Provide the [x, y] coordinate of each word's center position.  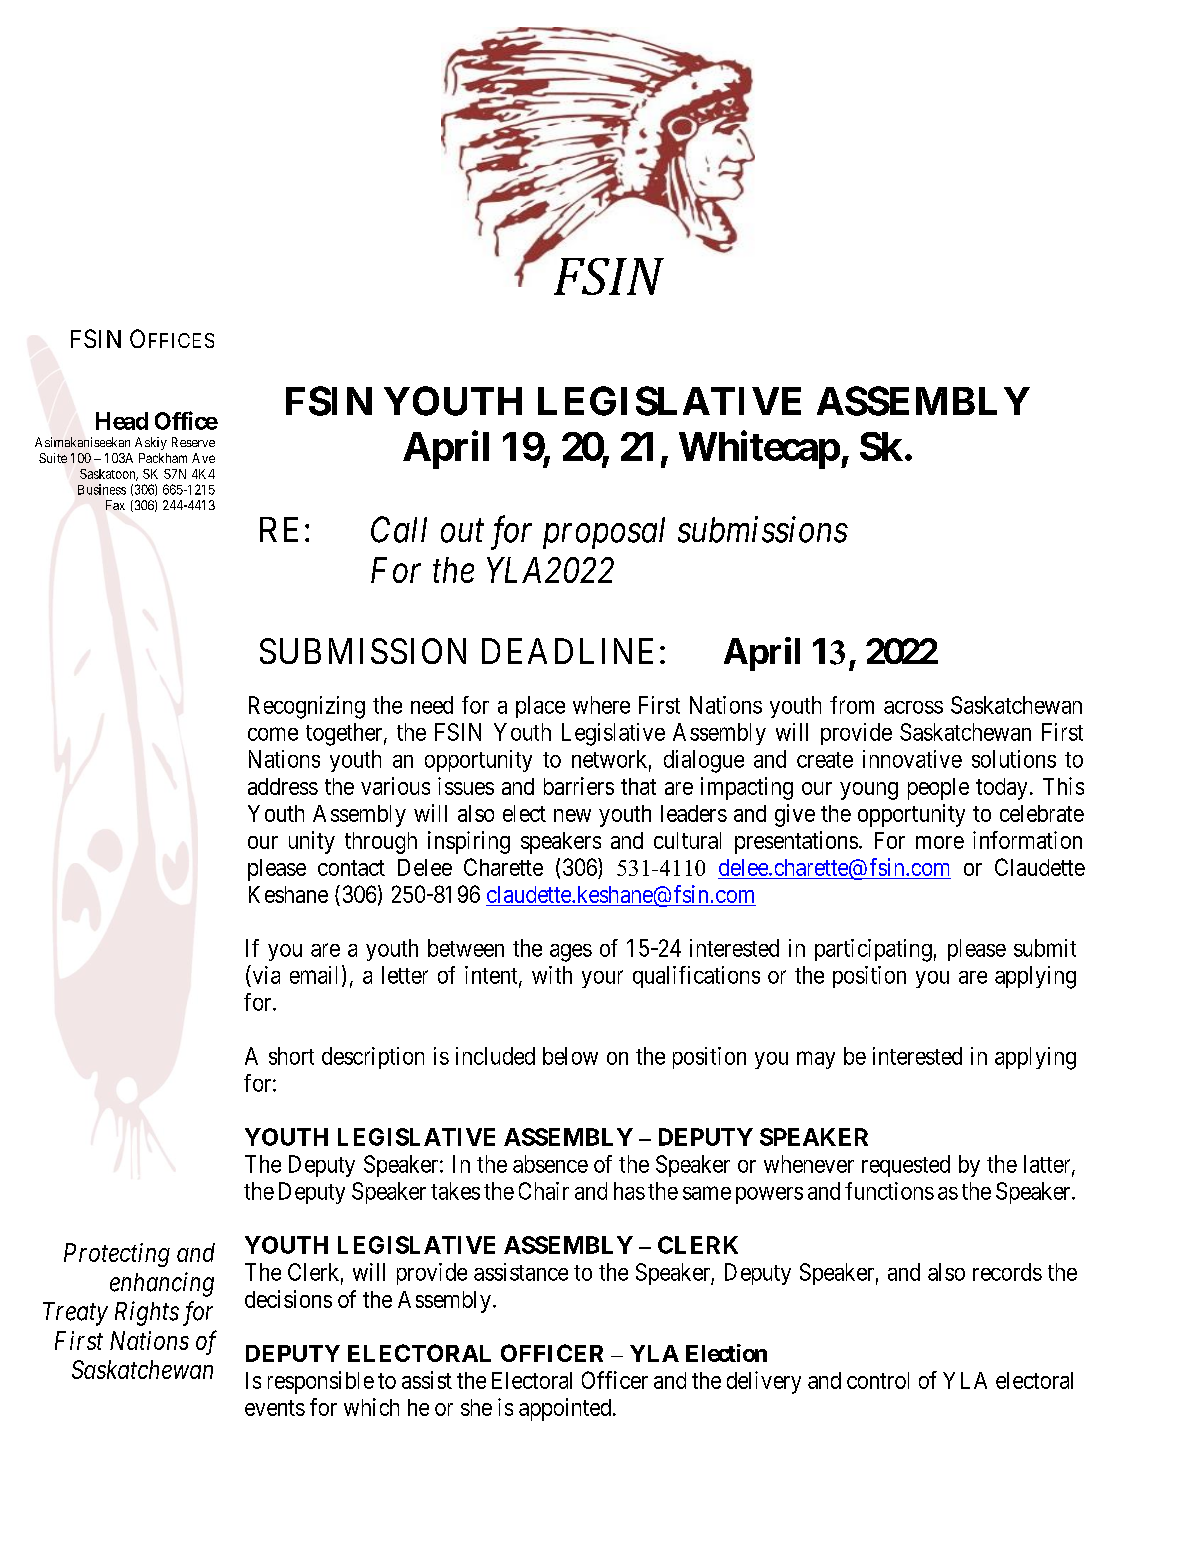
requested [906, 1166]
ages [571, 953]
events [275, 1408]
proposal [604, 533]
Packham [163, 458]
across [913, 707]
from [852, 705]
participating [873, 950]
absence [550, 1164]
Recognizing [307, 707]
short [291, 1056]
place [540, 707]
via [265, 974]
